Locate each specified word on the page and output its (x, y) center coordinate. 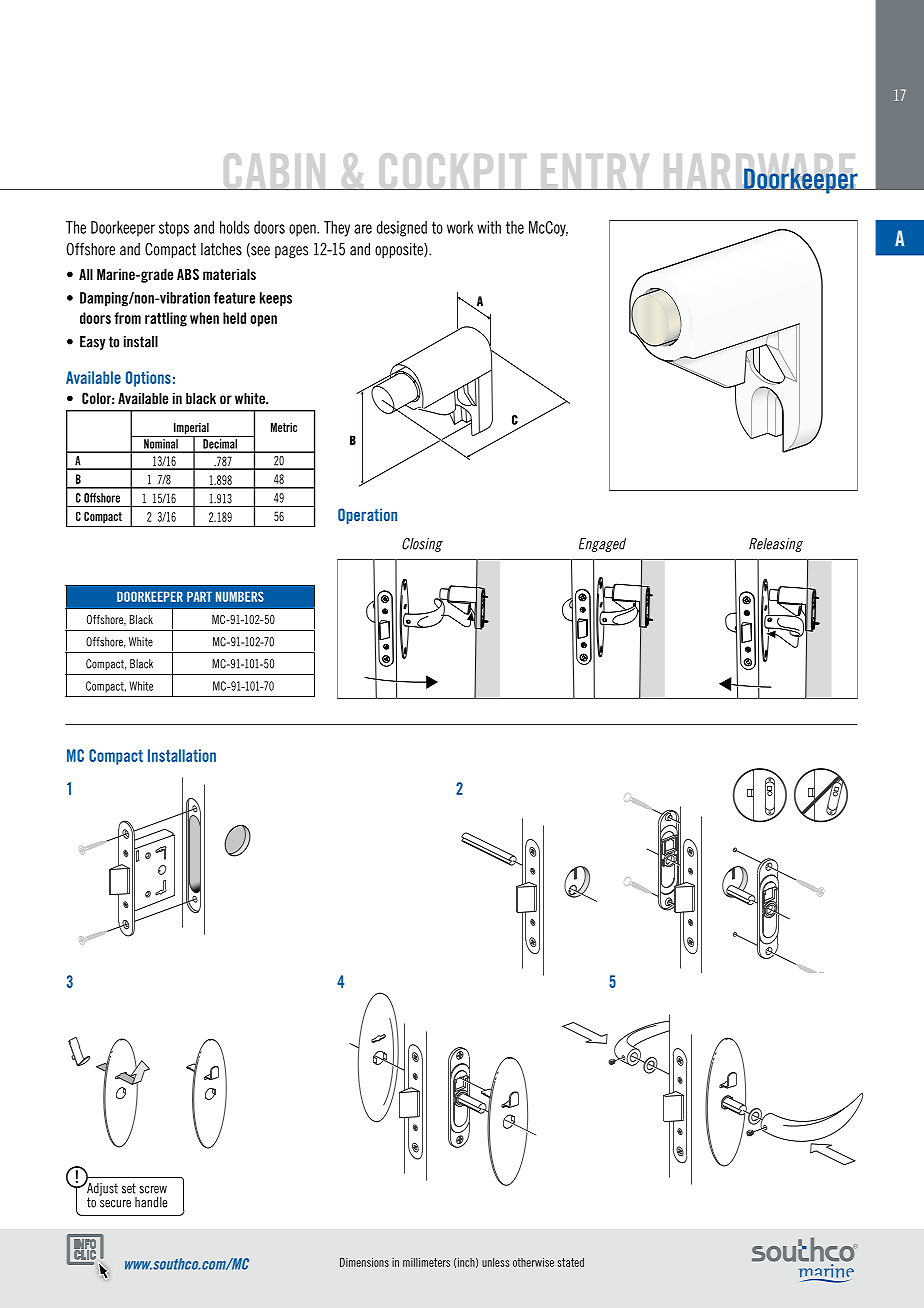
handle (151, 1202)
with (489, 227)
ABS (188, 274)
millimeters (426, 1262)
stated (570, 1262)
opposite (400, 250)
